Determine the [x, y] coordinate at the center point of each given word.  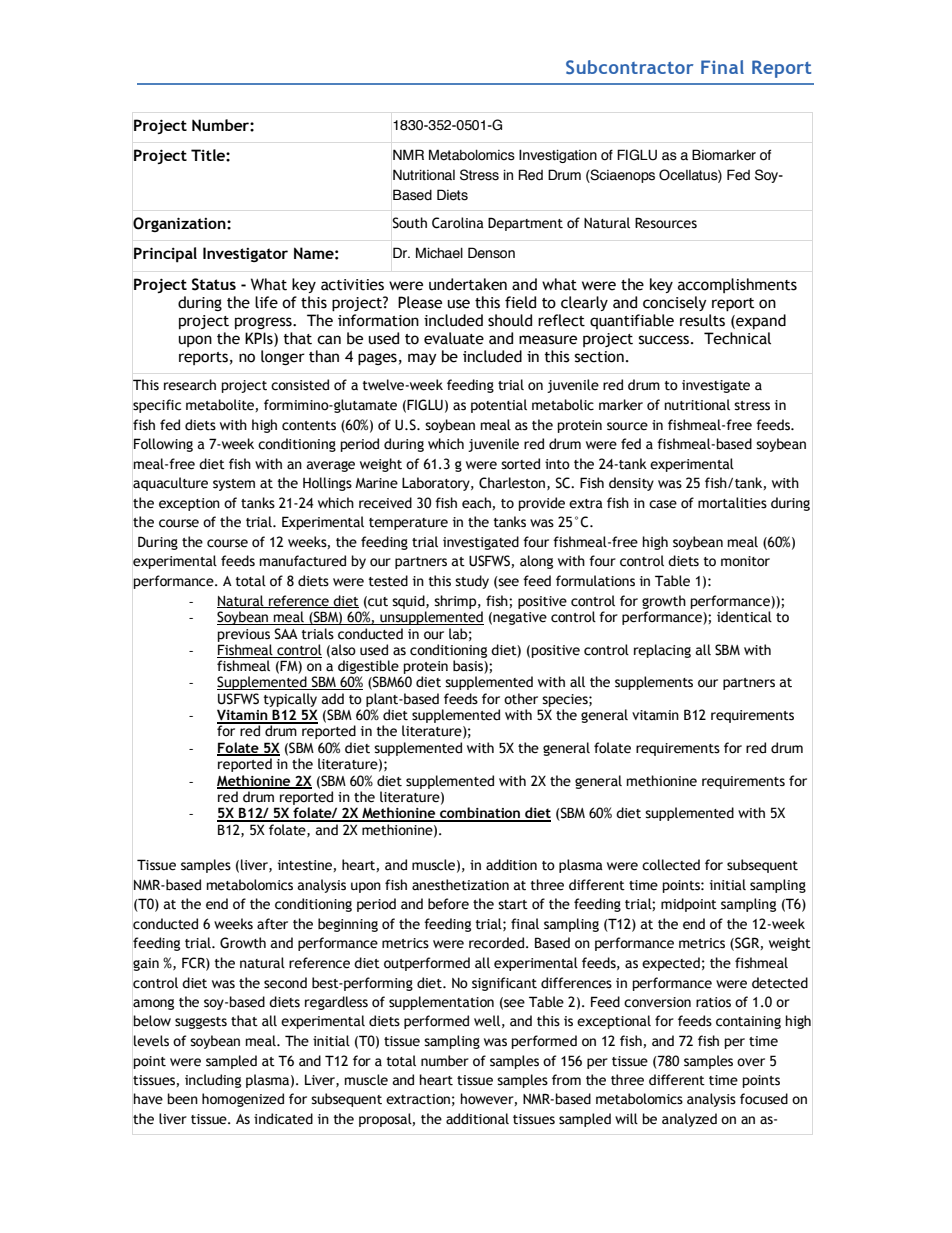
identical [744, 617]
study [472, 582]
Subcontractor [629, 67]
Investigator [245, 254]
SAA [286, 634]
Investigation [558, 156]
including [213, 1081]
